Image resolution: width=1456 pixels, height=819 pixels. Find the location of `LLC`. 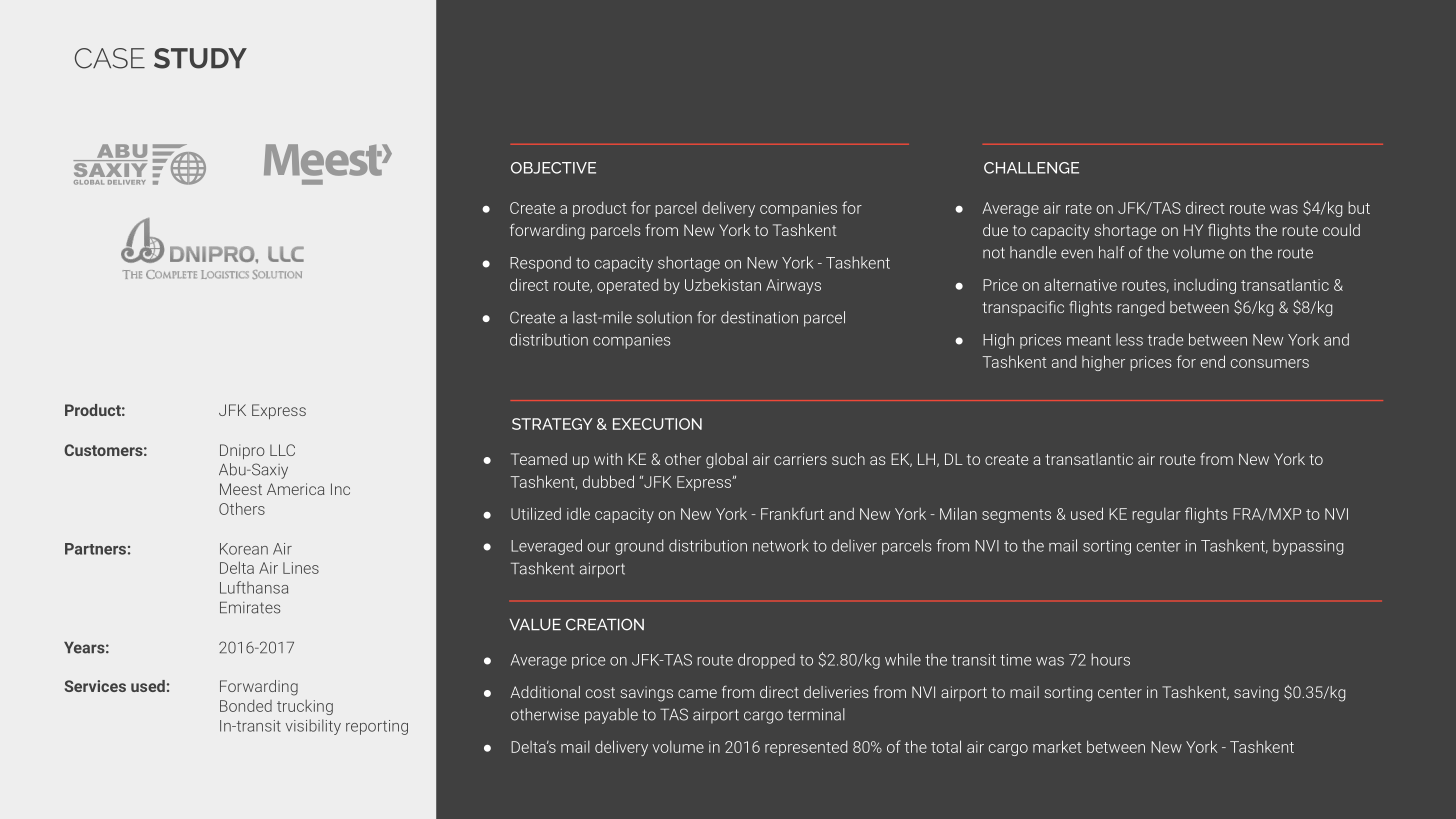

LLC is located at coordinates (282, 450).
